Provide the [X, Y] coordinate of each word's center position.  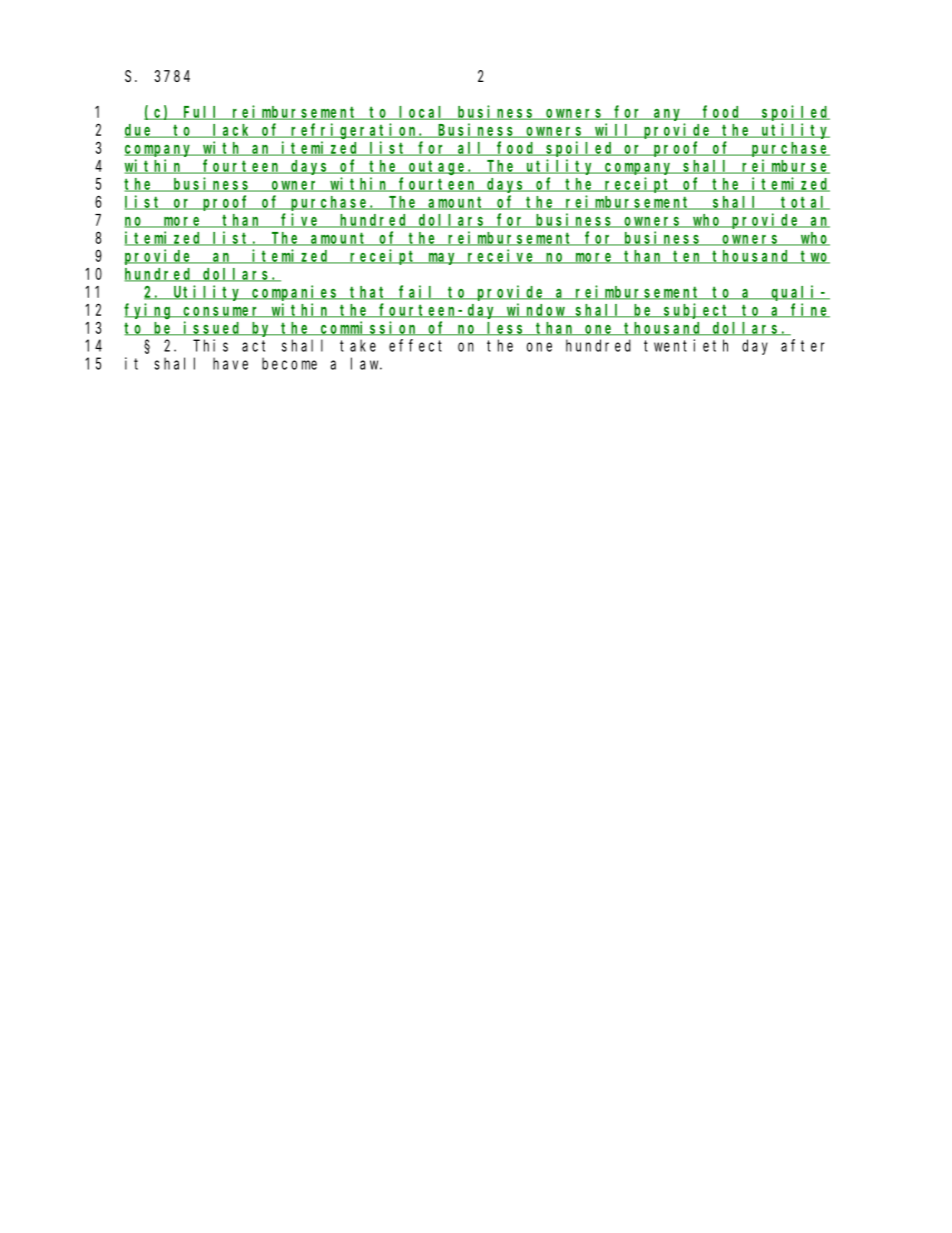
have [230, 363]
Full [202, 113]
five [301, 220]
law [366, 363]
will [613, 130]
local [423, 113]
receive [502, 256]
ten [688, 257]
